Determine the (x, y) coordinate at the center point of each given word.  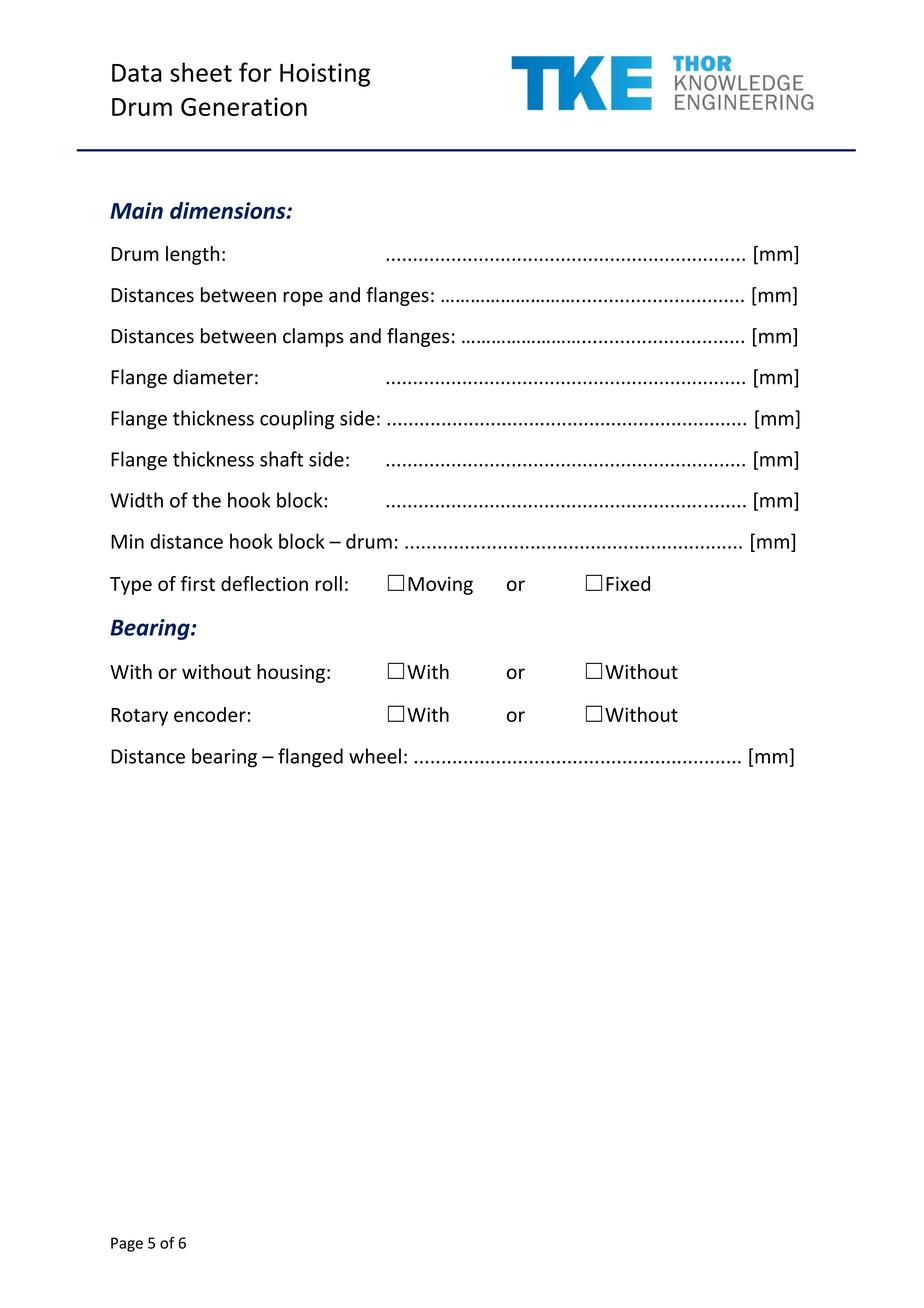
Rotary (139, 717)
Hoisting (325, 75)
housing (291, 673)
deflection (264, 583)
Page (127, 1244)
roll (328, 583)
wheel (375, 756)
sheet (201, 72)
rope (303, 298)
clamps (313, 337)
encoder (210, 714)
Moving (440, 585)
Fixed (628, 583)
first (198, 583)
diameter (213, 377)
